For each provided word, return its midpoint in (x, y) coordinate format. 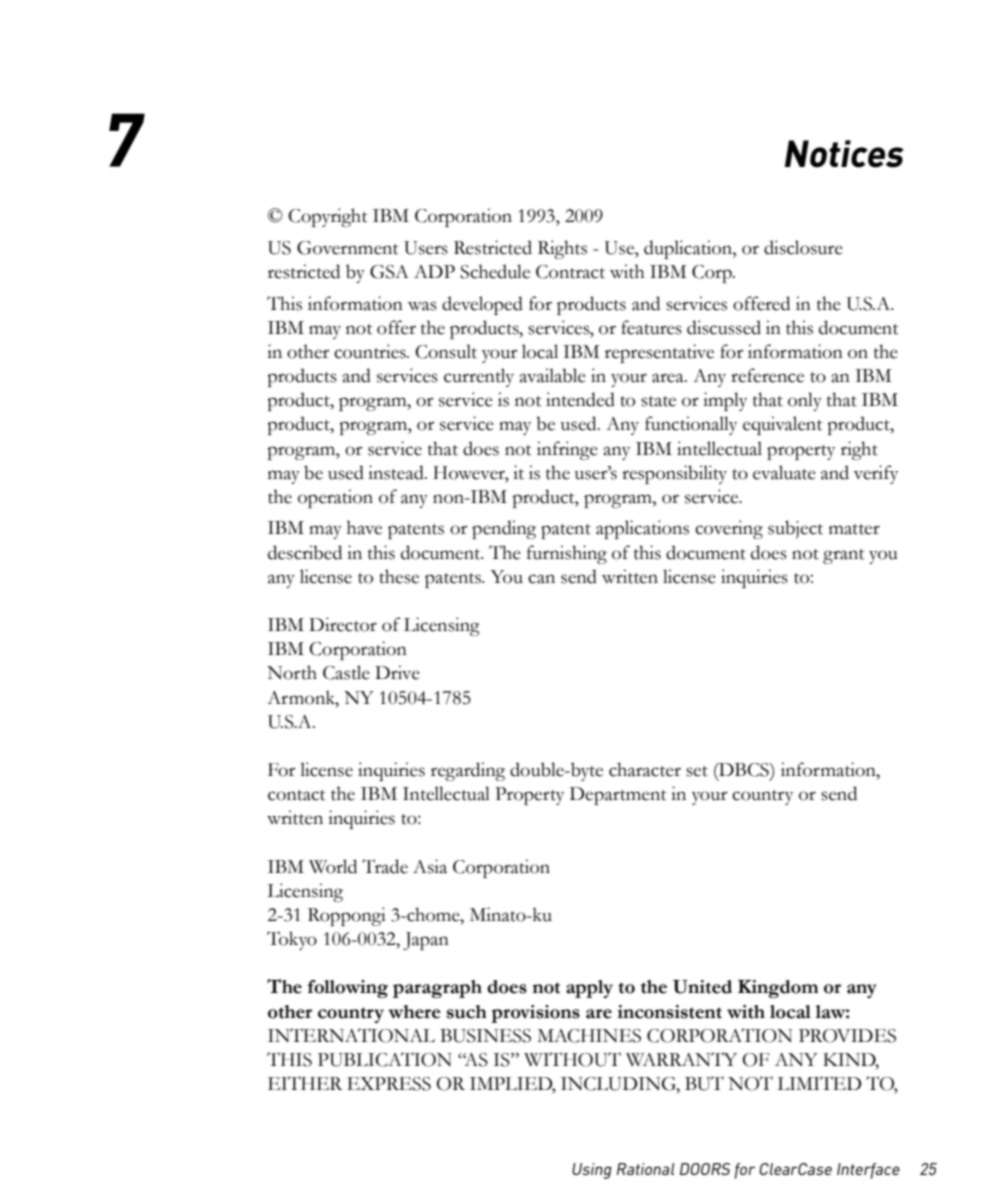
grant (844, 556)
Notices (844, 154)
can (541, 579)
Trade (385, 866)
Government (348, 248)
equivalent (783, 425)
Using (592, 1171)
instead (397, 472)
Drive (397, 672)
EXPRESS (389, 1084)
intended (580, 399)
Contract (570, 272)
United (702, 987)
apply (589, 989)
